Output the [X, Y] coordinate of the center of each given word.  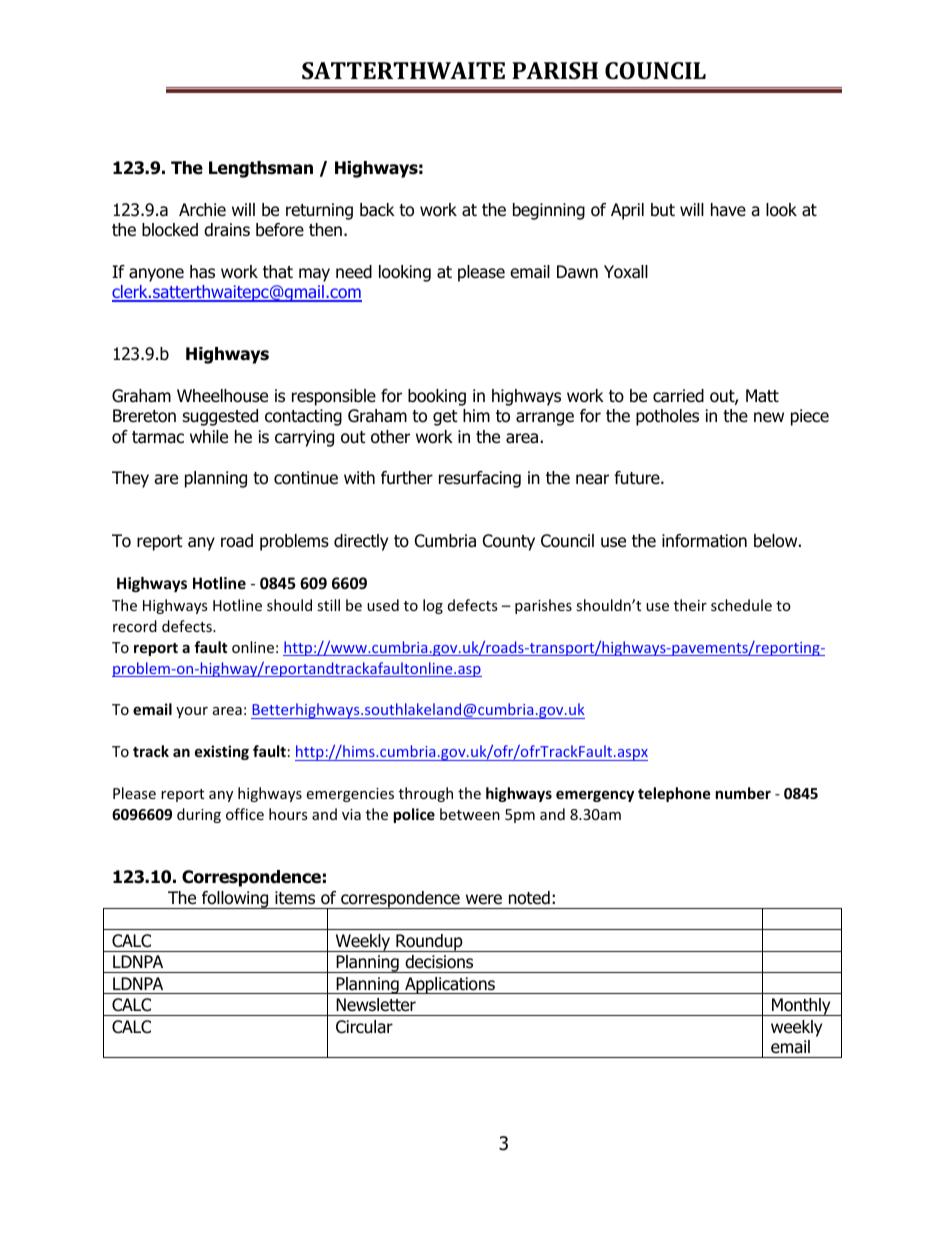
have [728, 210]
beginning [549, 211]
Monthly [801, 1007]
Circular [364, 1027]
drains [227, 230]
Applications [450, 985]
